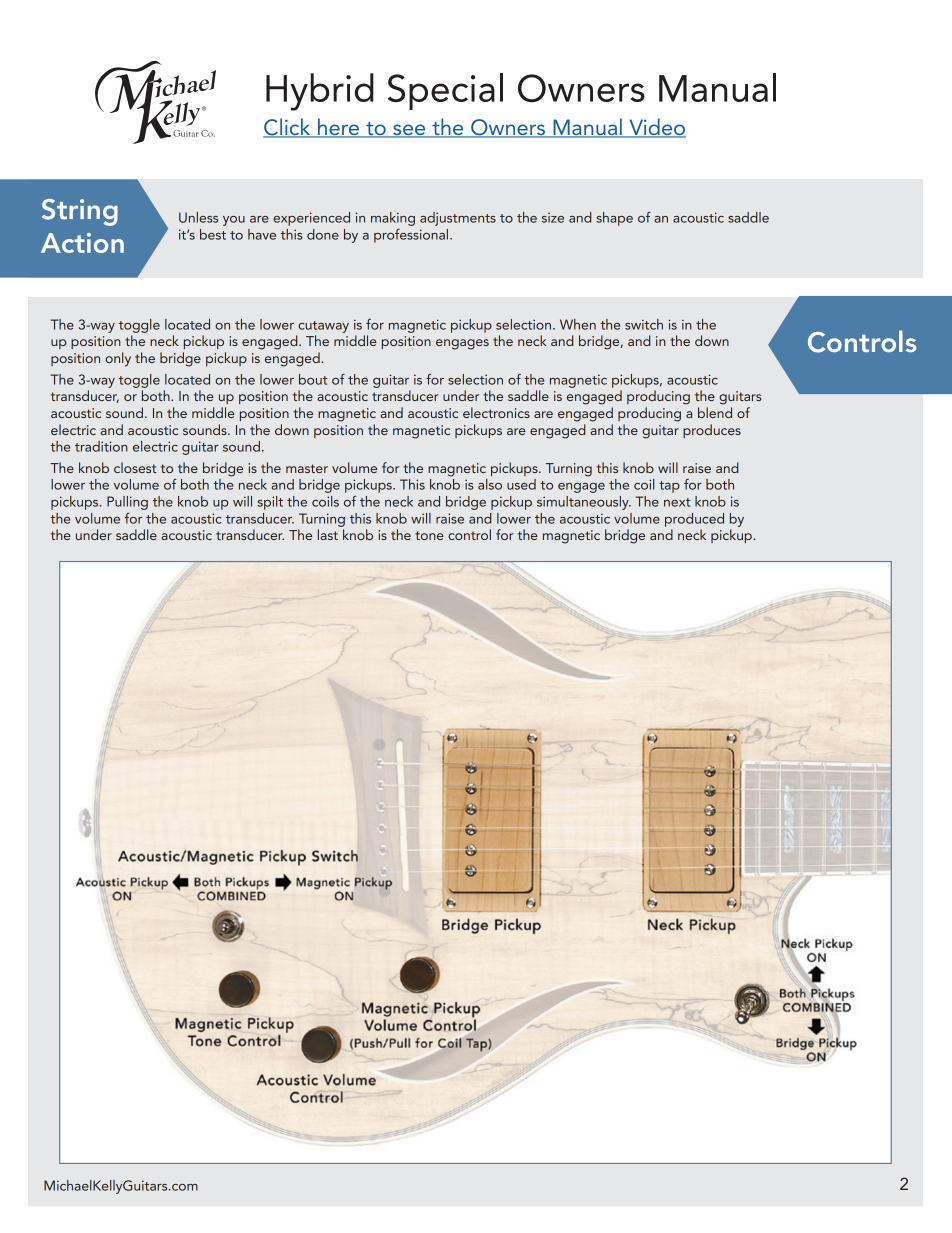 This screenshot has width=952, height=1233. Describe the element at coordinates (118, 359) in the screenshot. I see `only` at that location.
